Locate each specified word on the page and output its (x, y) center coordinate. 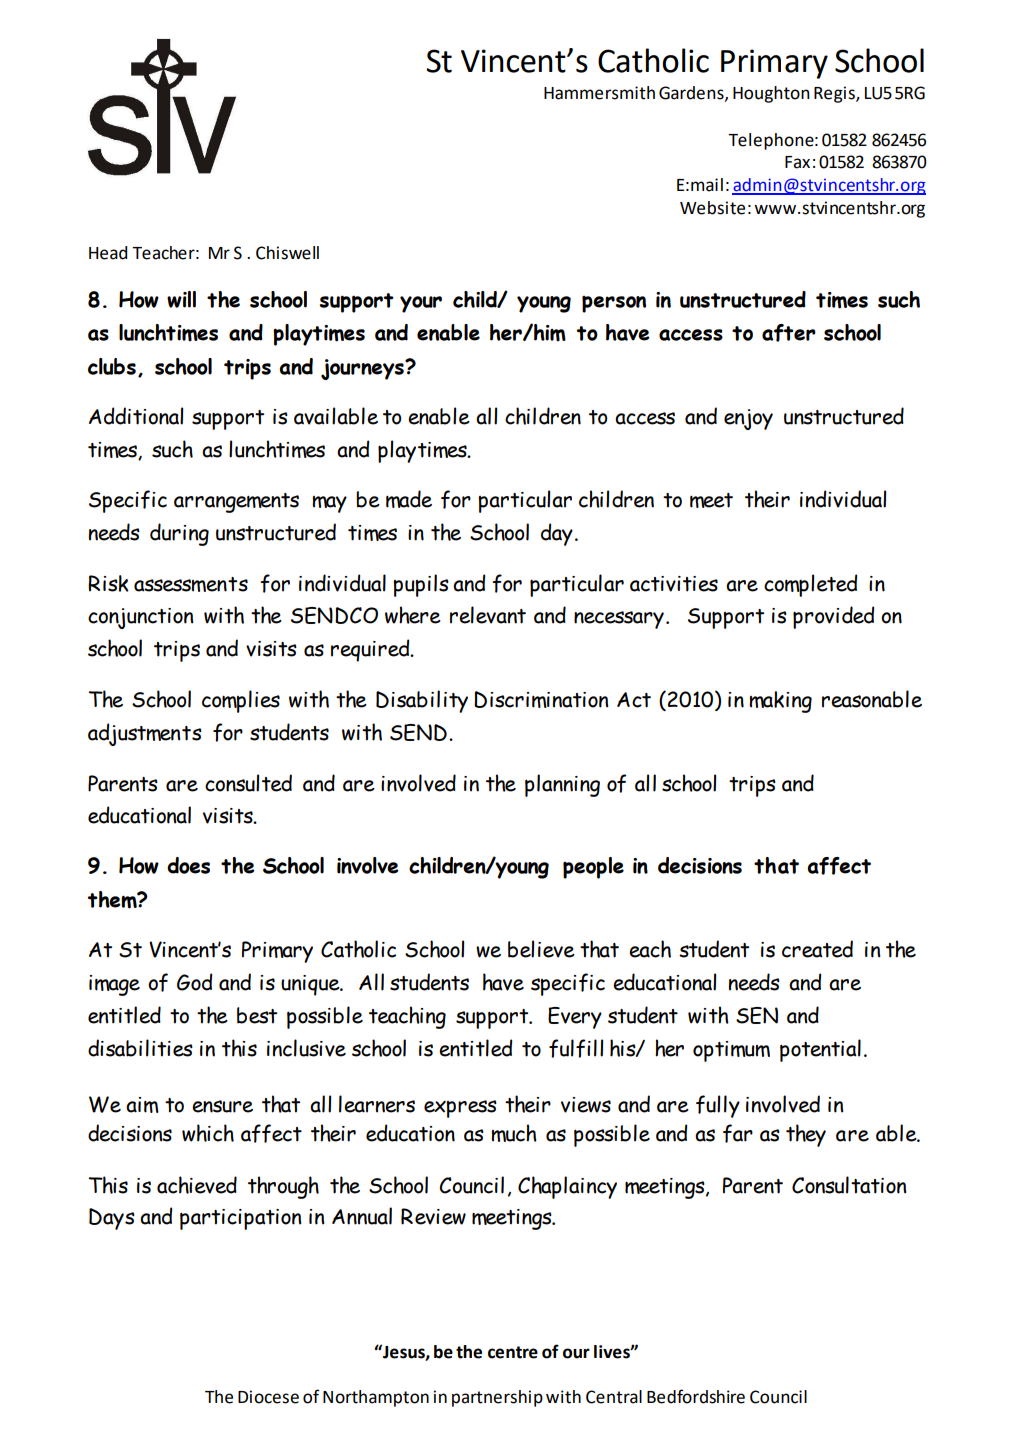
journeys (363, 369)
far (738, 1133)
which (208, 1133)
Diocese (268, 1397)
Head (108, 253)
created (817, 949)
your (421, 304)
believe (541, 949)
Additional (136, 416)
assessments (191, 584)
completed (810, 585)
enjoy (748, 419)
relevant (488, 615)
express (460, 1109)
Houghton (771, 94)
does (188, 865)
